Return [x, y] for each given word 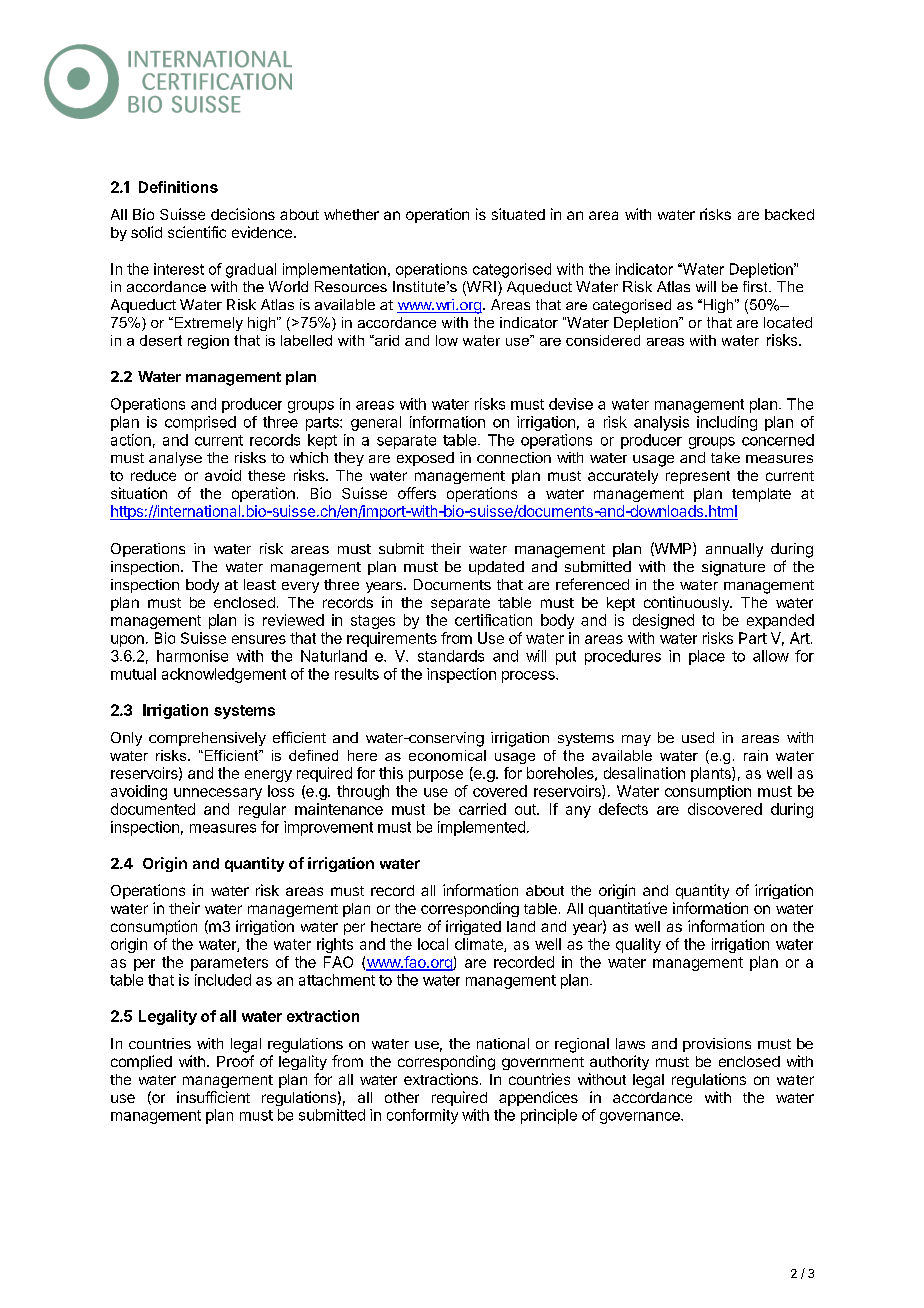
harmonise [192, 656]
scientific [197, 232]
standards [451, 656]
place [707, 657]
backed [789, 214]
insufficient [213, 1097]
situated [518, 214]
